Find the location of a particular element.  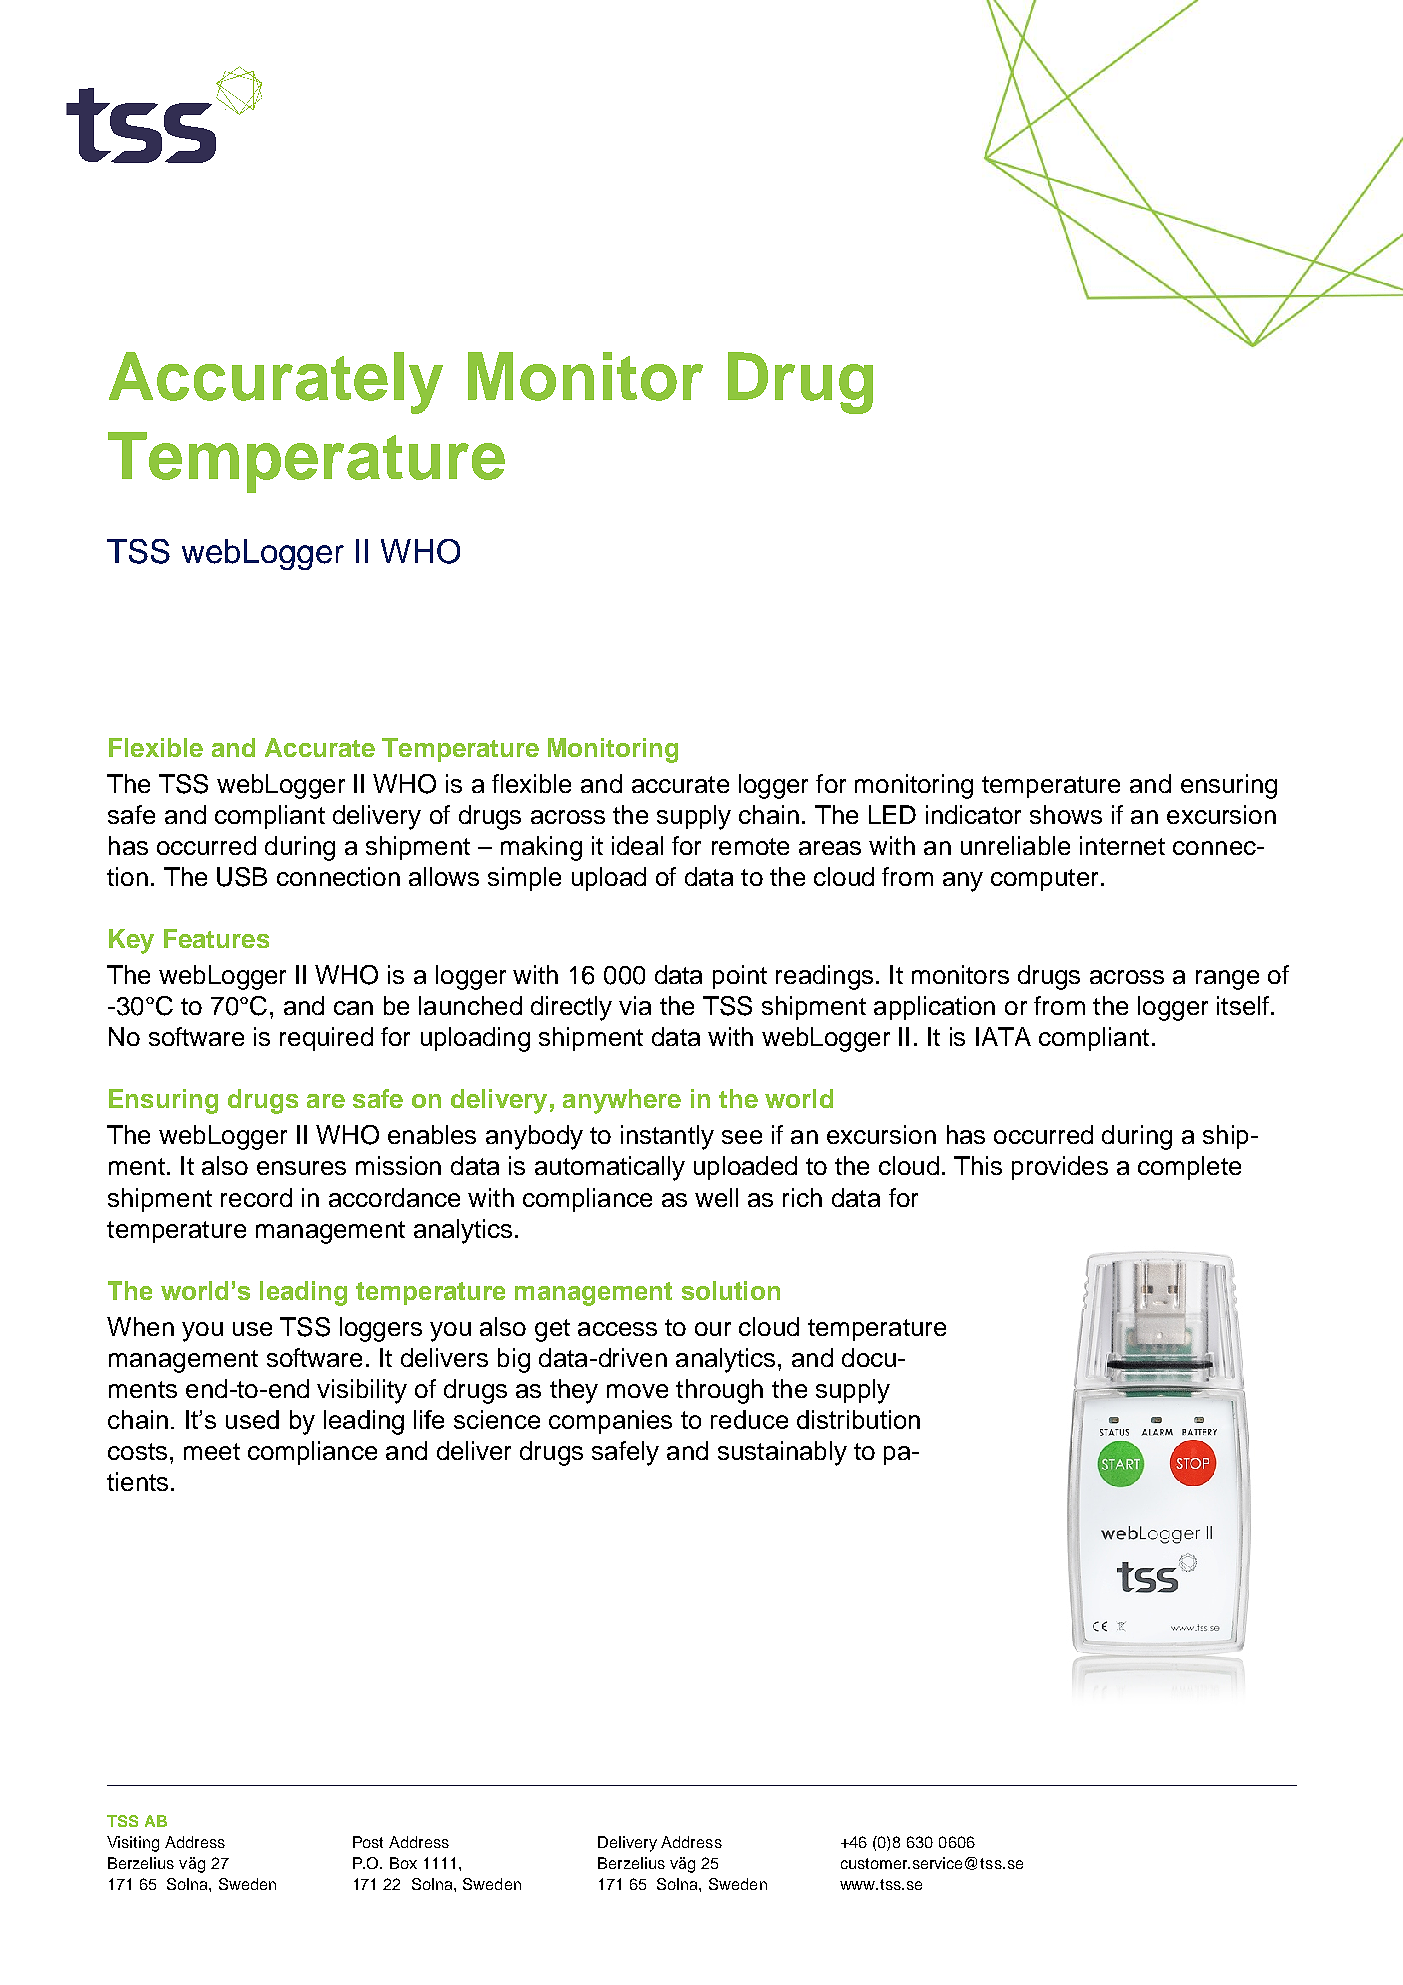

Visiting is located at coordinates (133, 1844).
